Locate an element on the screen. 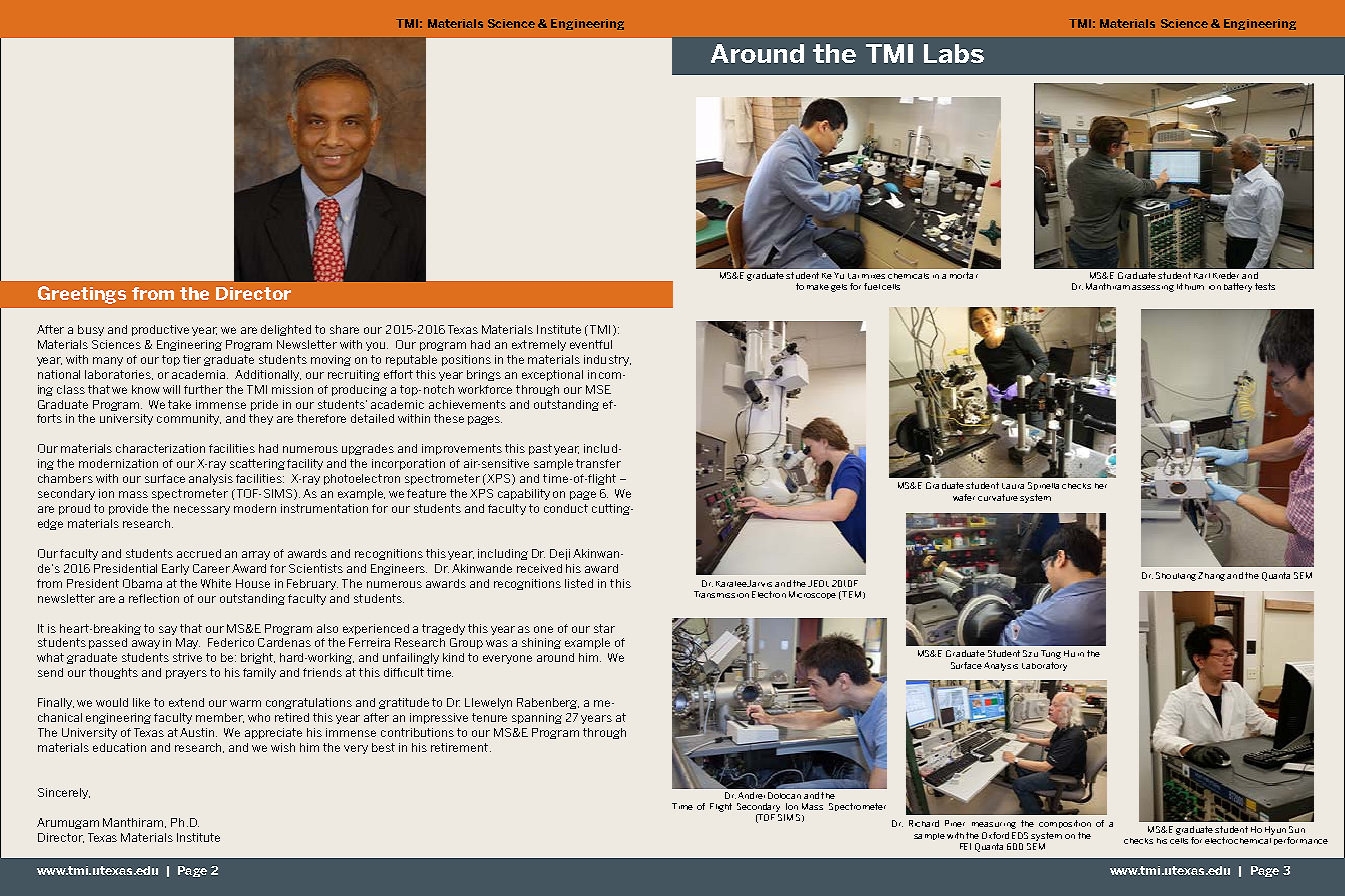 The height and width of the screenshot is (896, 1345). characterization is located at coordinates (160, 448).
